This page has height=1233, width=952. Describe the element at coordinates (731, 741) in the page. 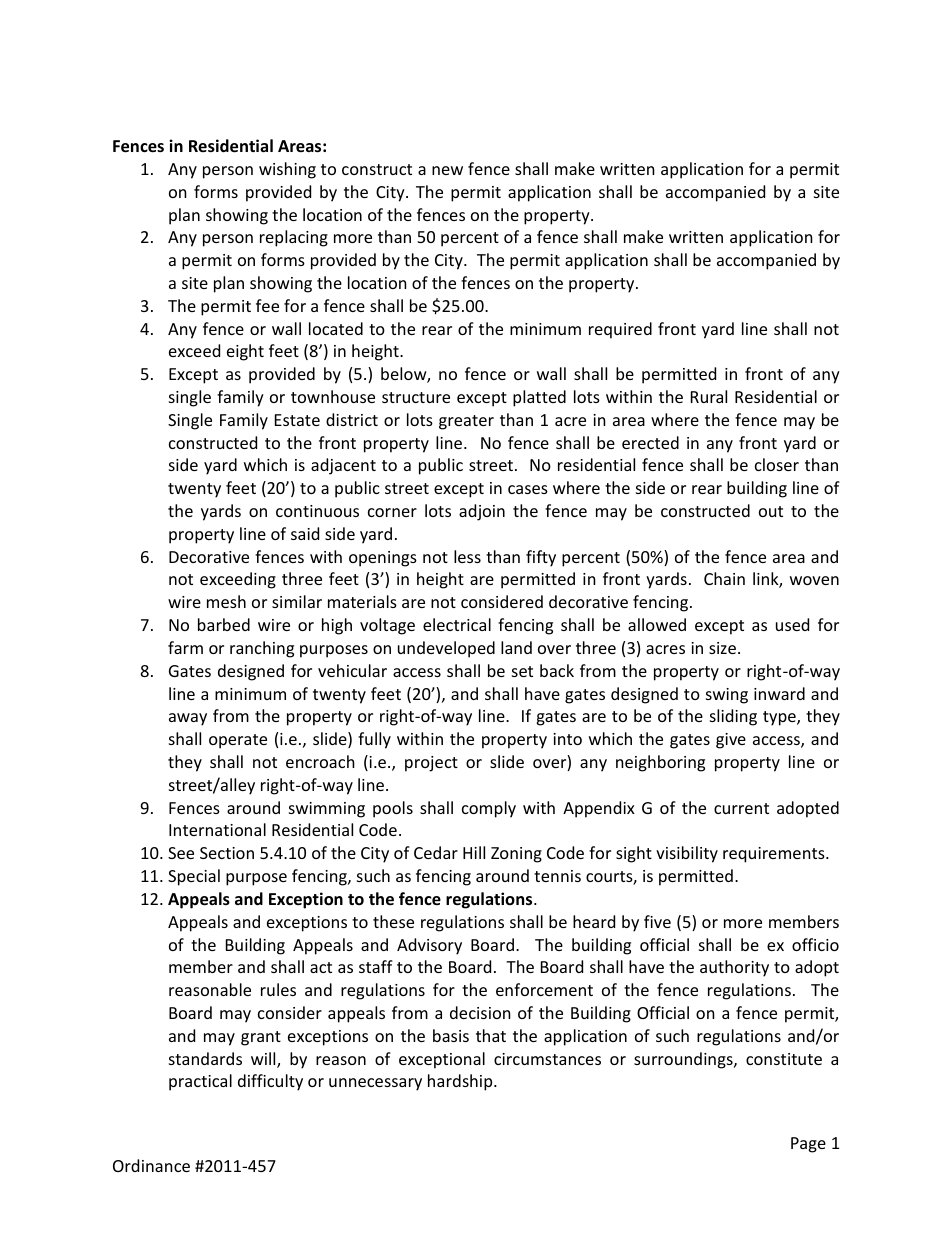

I see `give` at that location.
